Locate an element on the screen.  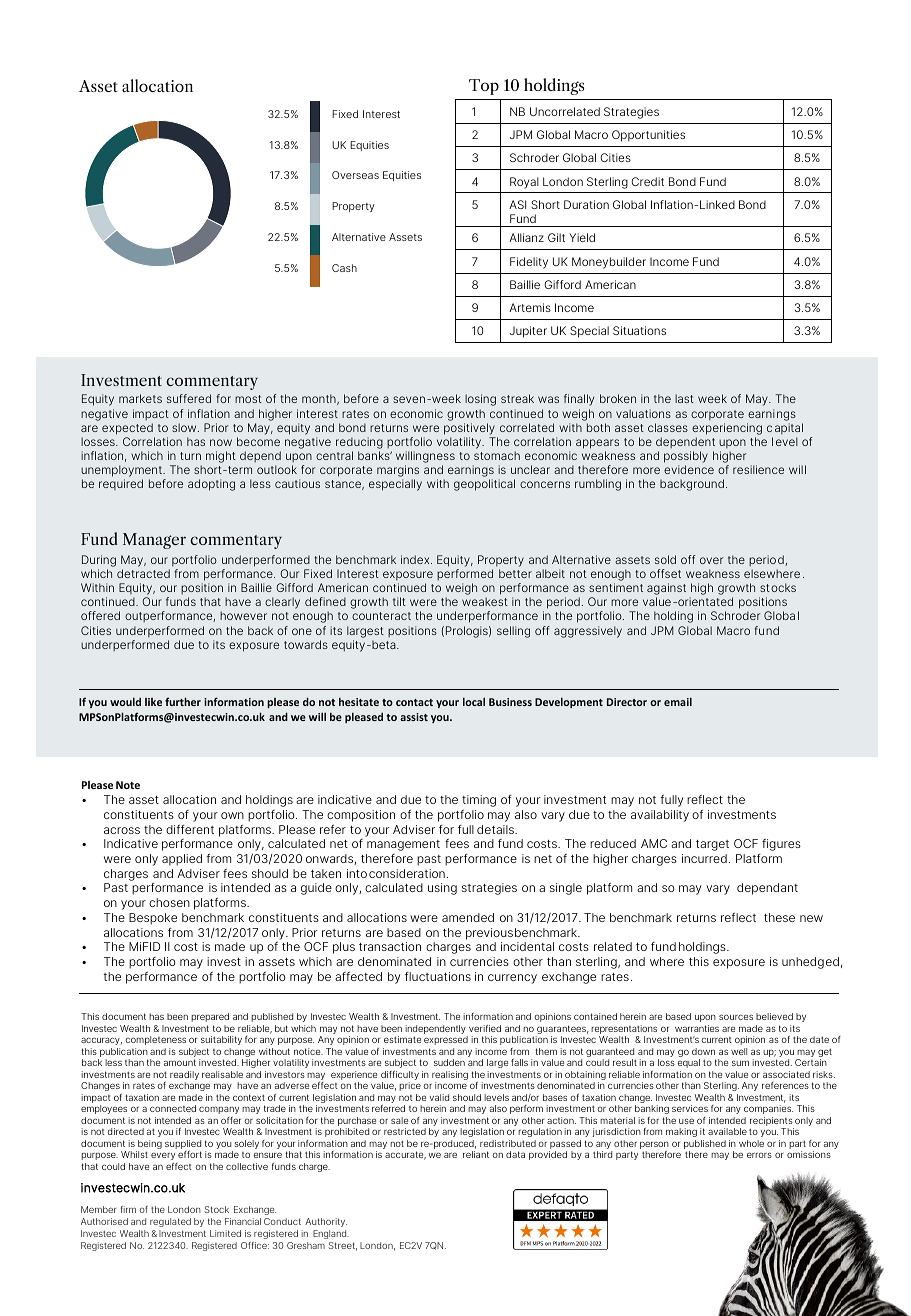
email is located at coordinates (678, 701).
